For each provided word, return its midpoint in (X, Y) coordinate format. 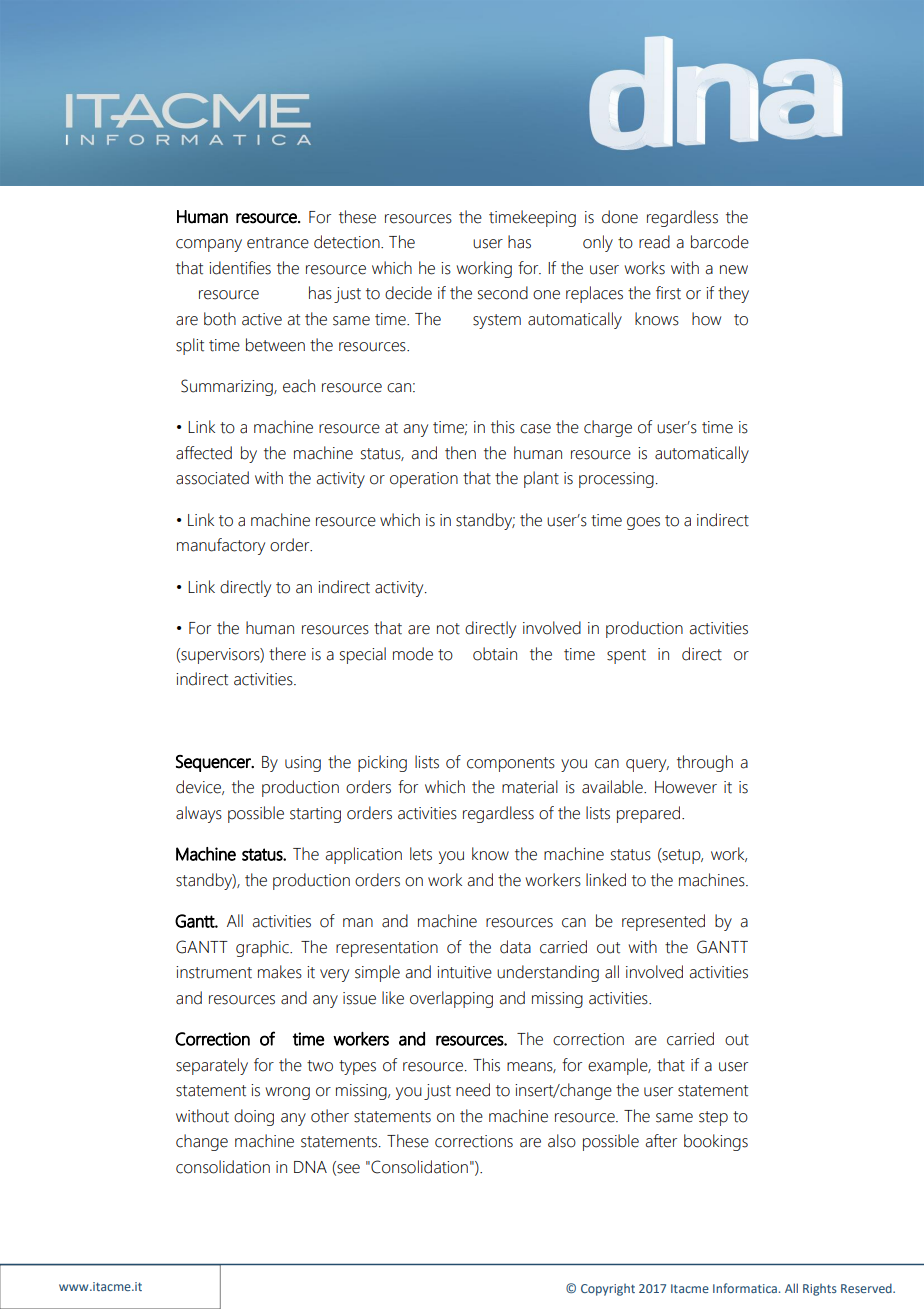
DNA (310, 1167)
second (503, 293)
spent (626, 656)
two (320, 1066)
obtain (495, 654)
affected (204, 453)
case (535, 429)
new (734, 270)
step (713, 1118)
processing (616, 480)
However (686, 787)
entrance (278, 243)
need (473, 1090)
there (287, 654)
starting (315, 815)
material (530, 787)
